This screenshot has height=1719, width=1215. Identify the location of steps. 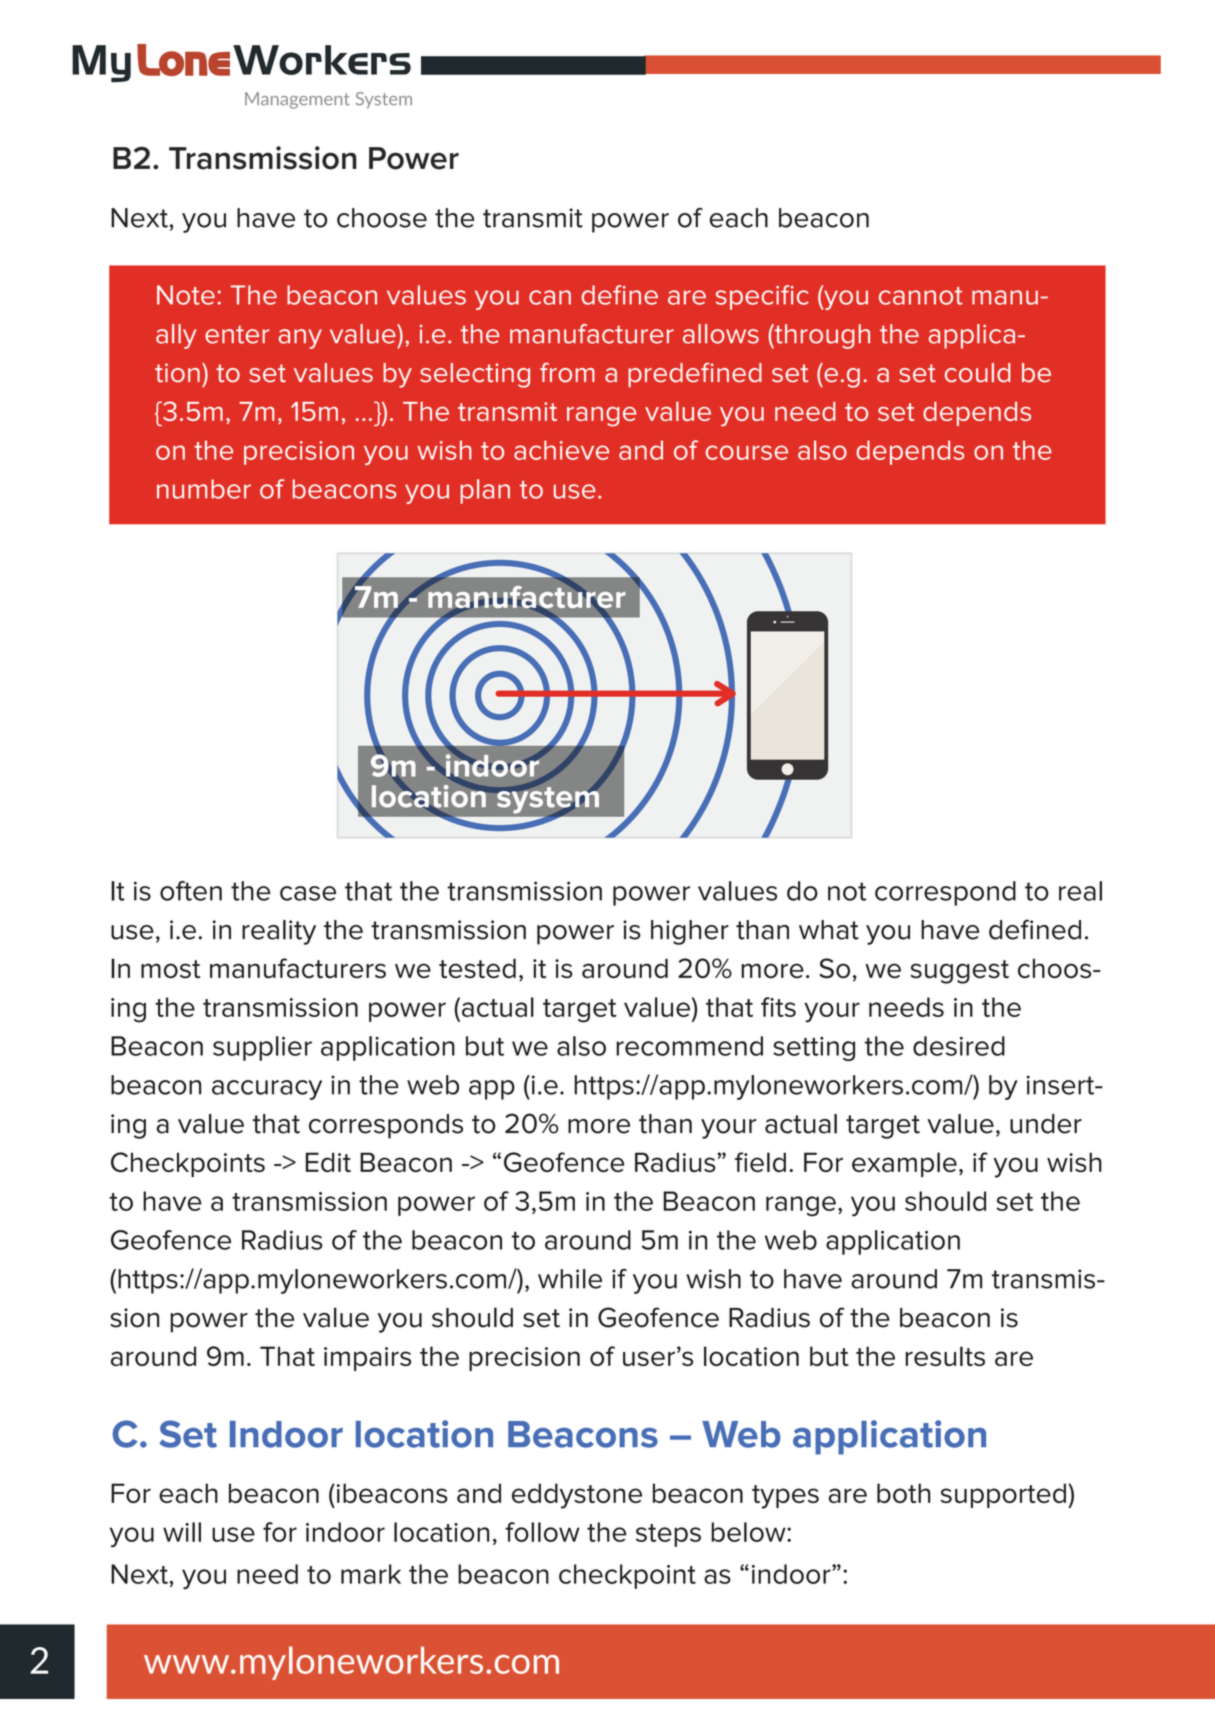
(668, 1535).
